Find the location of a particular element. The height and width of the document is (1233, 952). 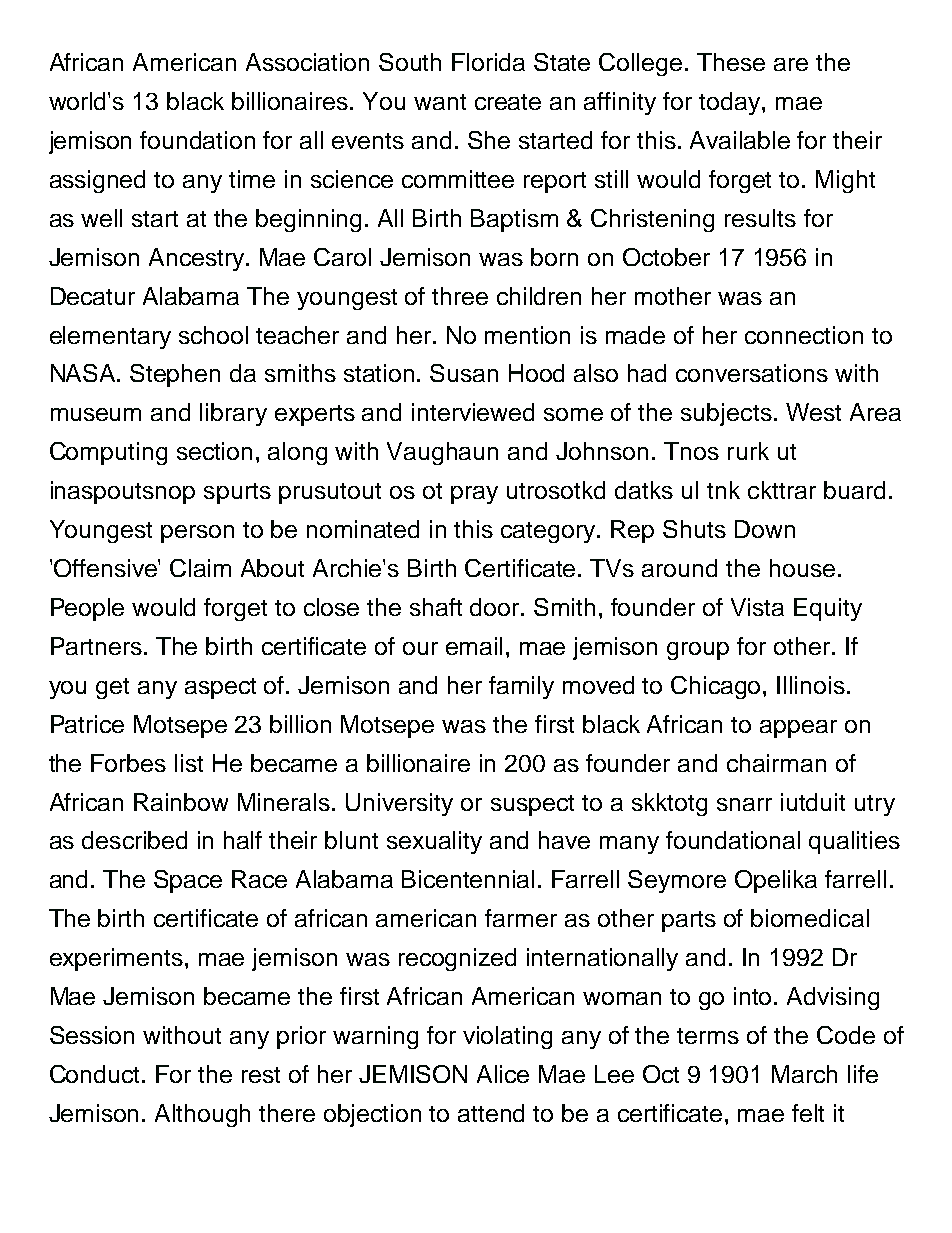

Although is located at coordinates (202, 1115).
